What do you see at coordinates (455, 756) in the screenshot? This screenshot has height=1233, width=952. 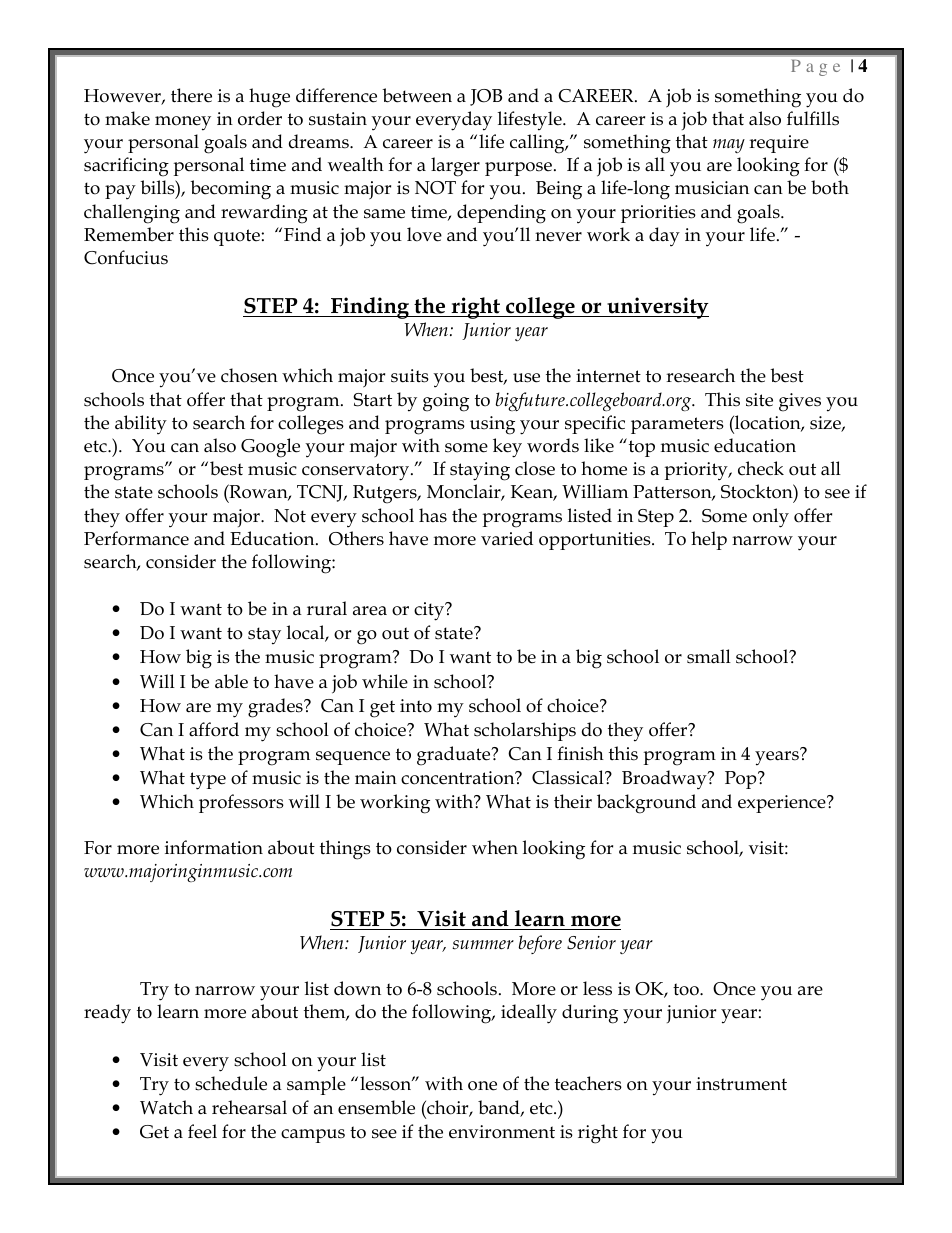 I see `graduate` at bounding box center [455, 756].
